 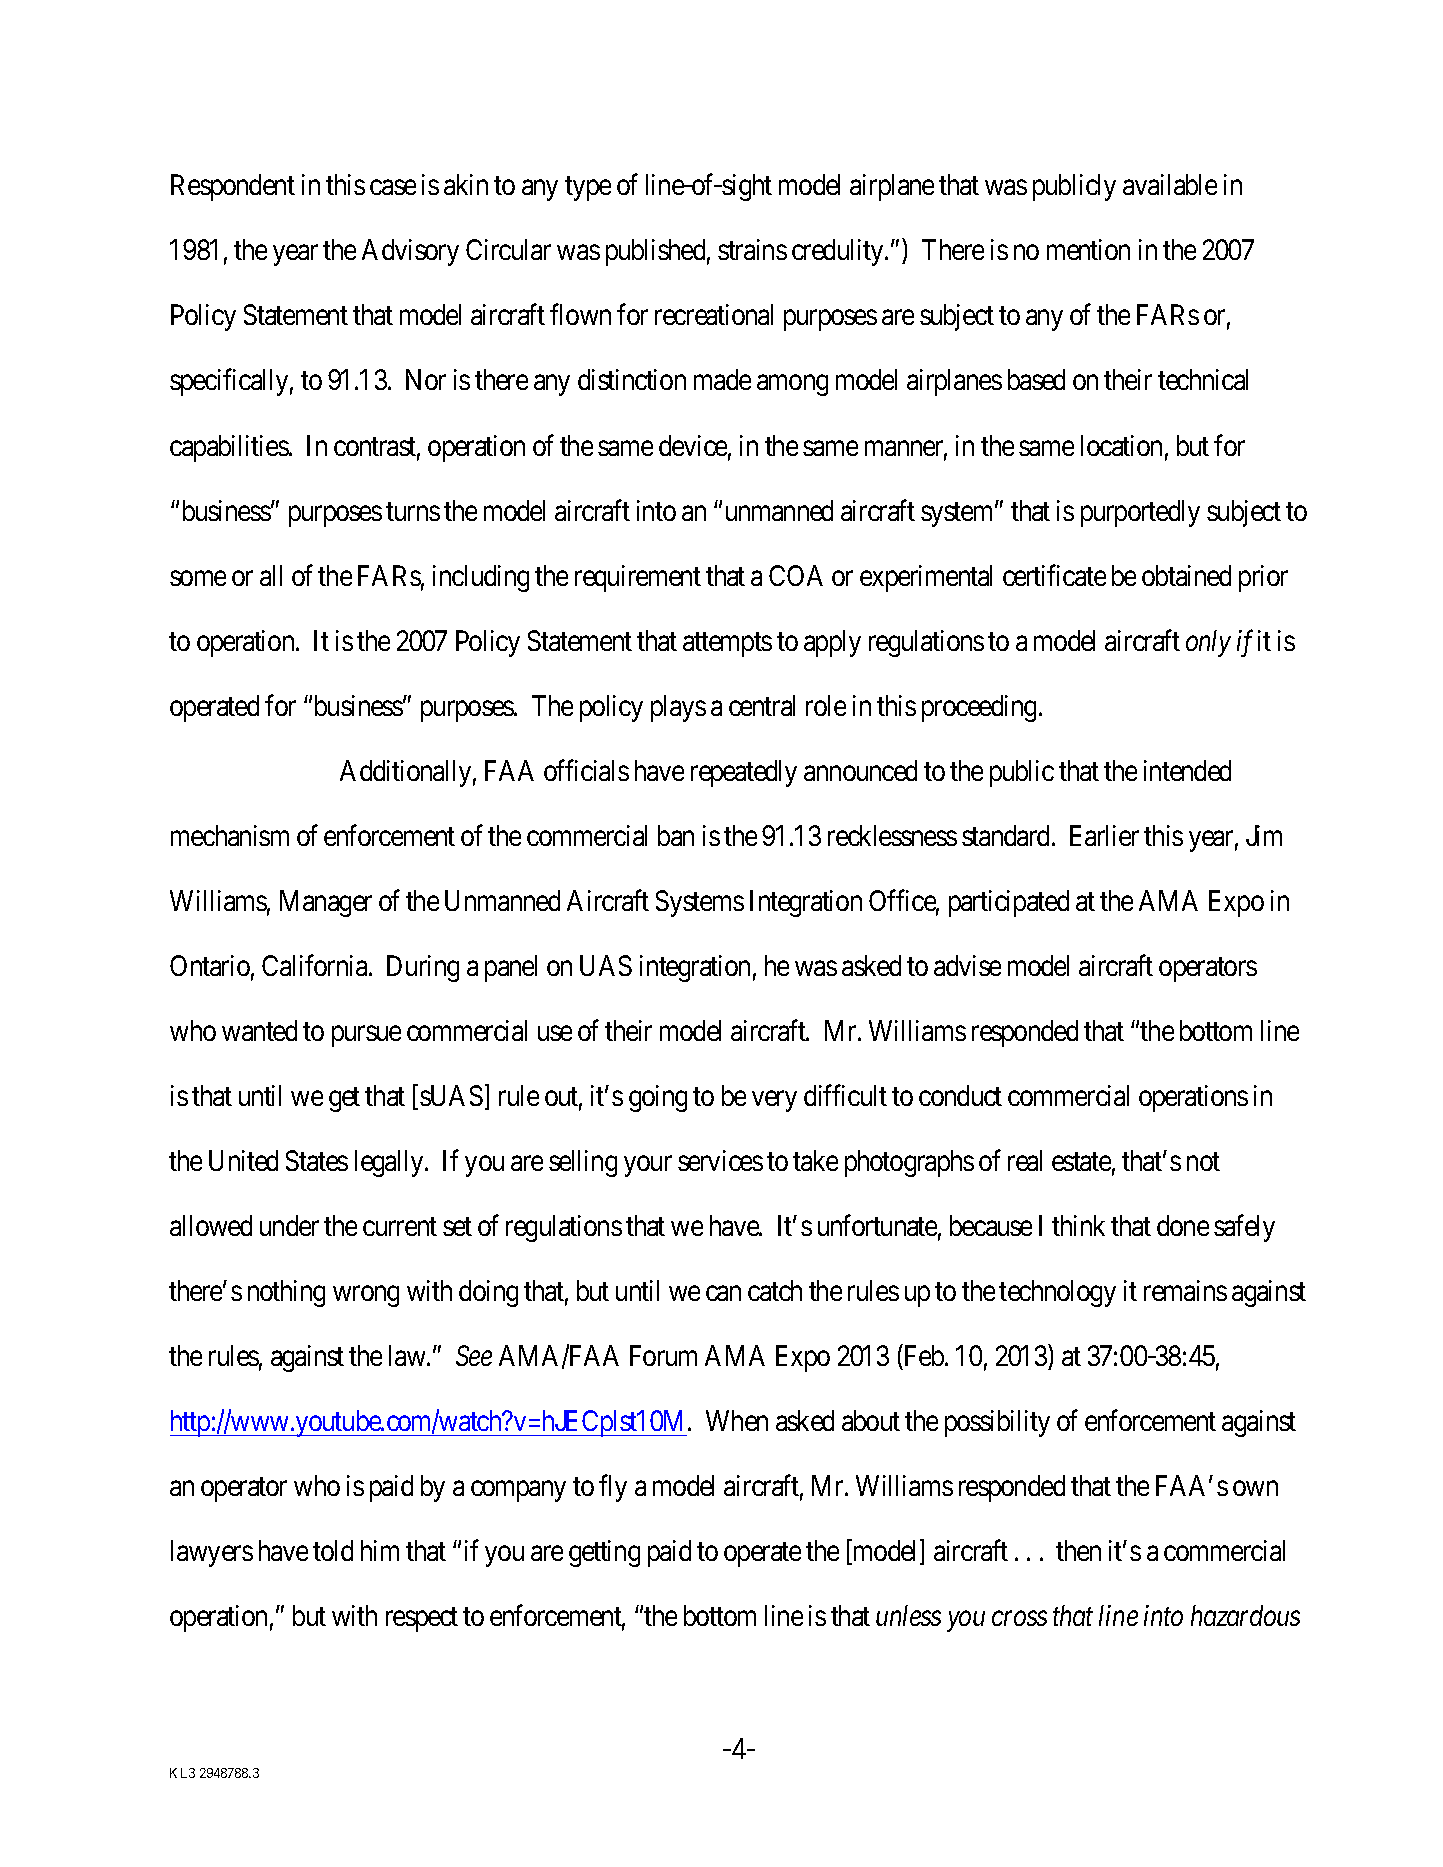 What do you see at coordinates (1183, 1225) in the screenshot?
I see `done` at bounding box center [1183, 1225].
